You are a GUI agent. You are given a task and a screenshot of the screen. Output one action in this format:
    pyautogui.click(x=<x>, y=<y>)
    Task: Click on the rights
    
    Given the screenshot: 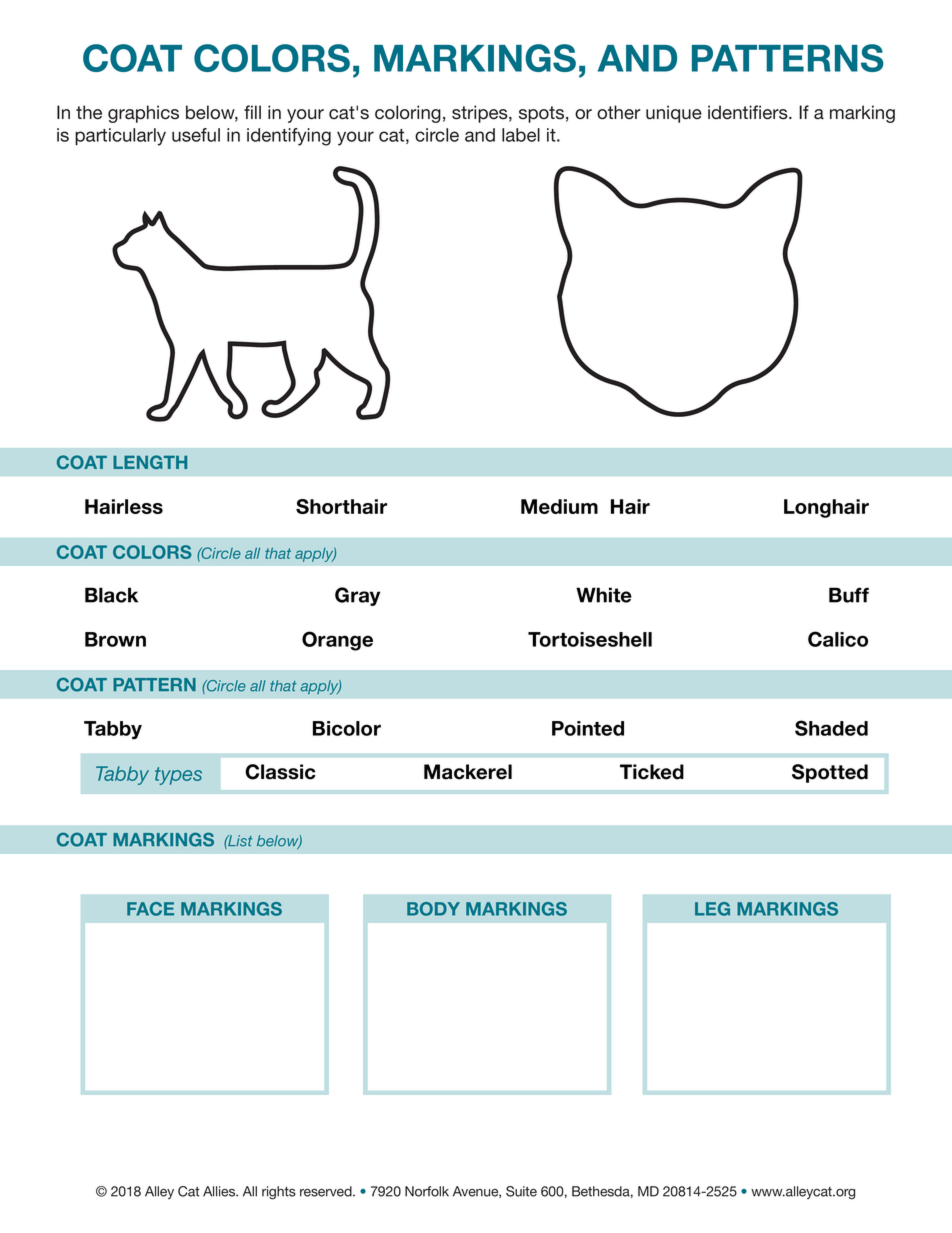 What is the action you would take?
    pyautogui.click(x=279, y=1193)
